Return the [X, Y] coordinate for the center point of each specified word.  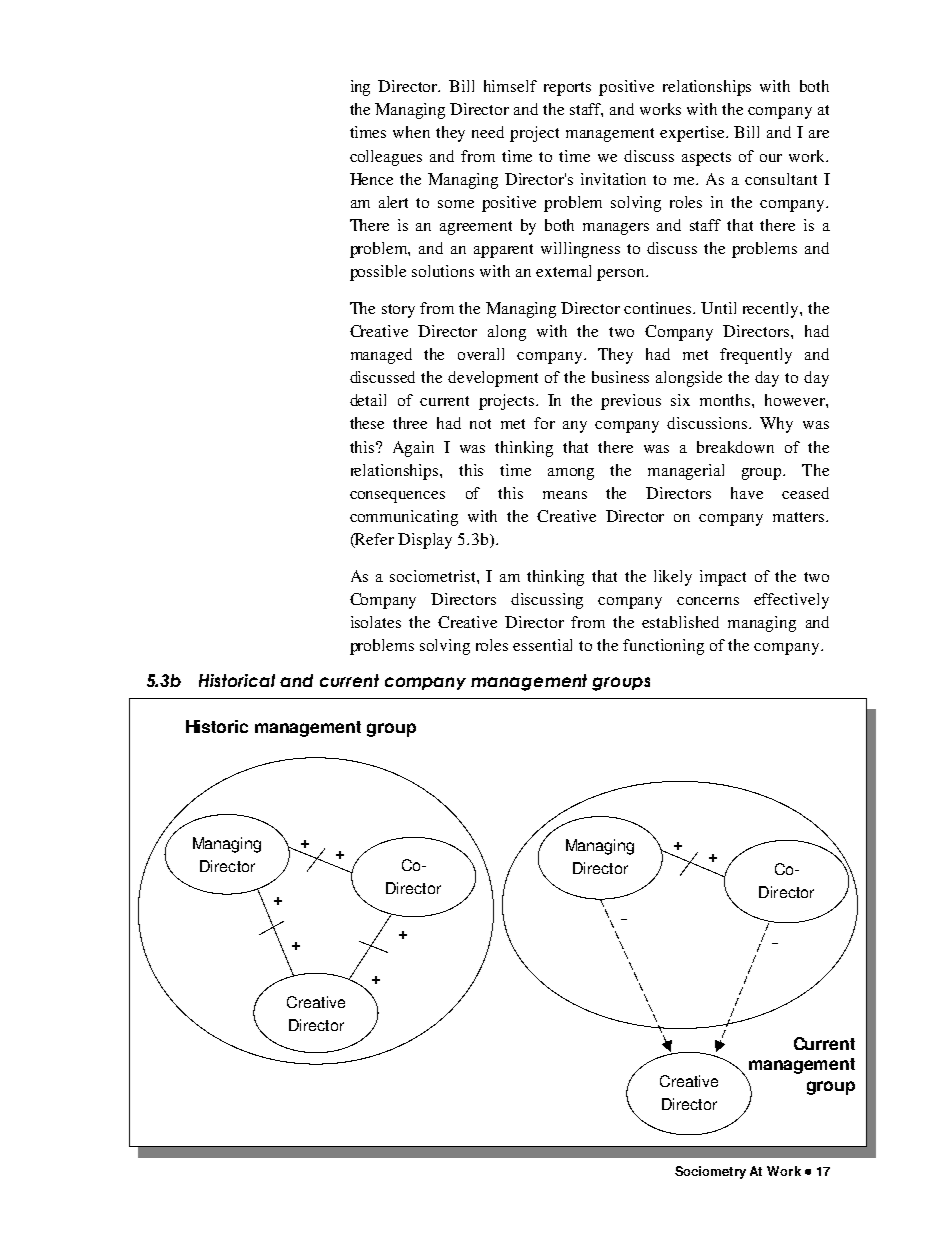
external [563, 271]
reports [567, 89]
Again [413, 449]
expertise [693, 134]
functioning [663, 647]
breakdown [735, 447]
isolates [376, 622]
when [411, 132]
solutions [443, 271]
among [571, 474]
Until [718, 308]
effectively [791, 601]
